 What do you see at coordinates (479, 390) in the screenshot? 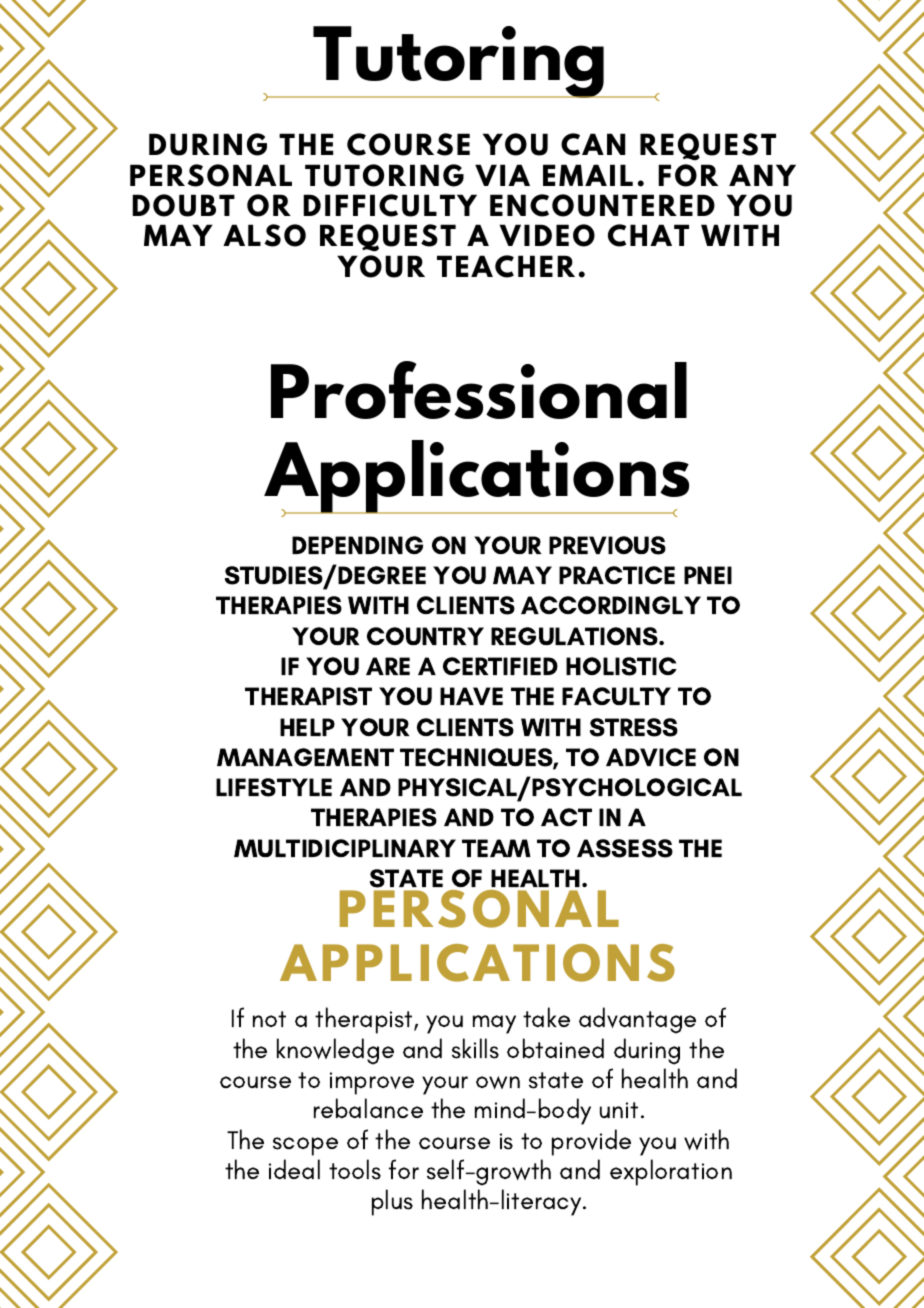
I see `Professional` at bounding box center [479, 390].
